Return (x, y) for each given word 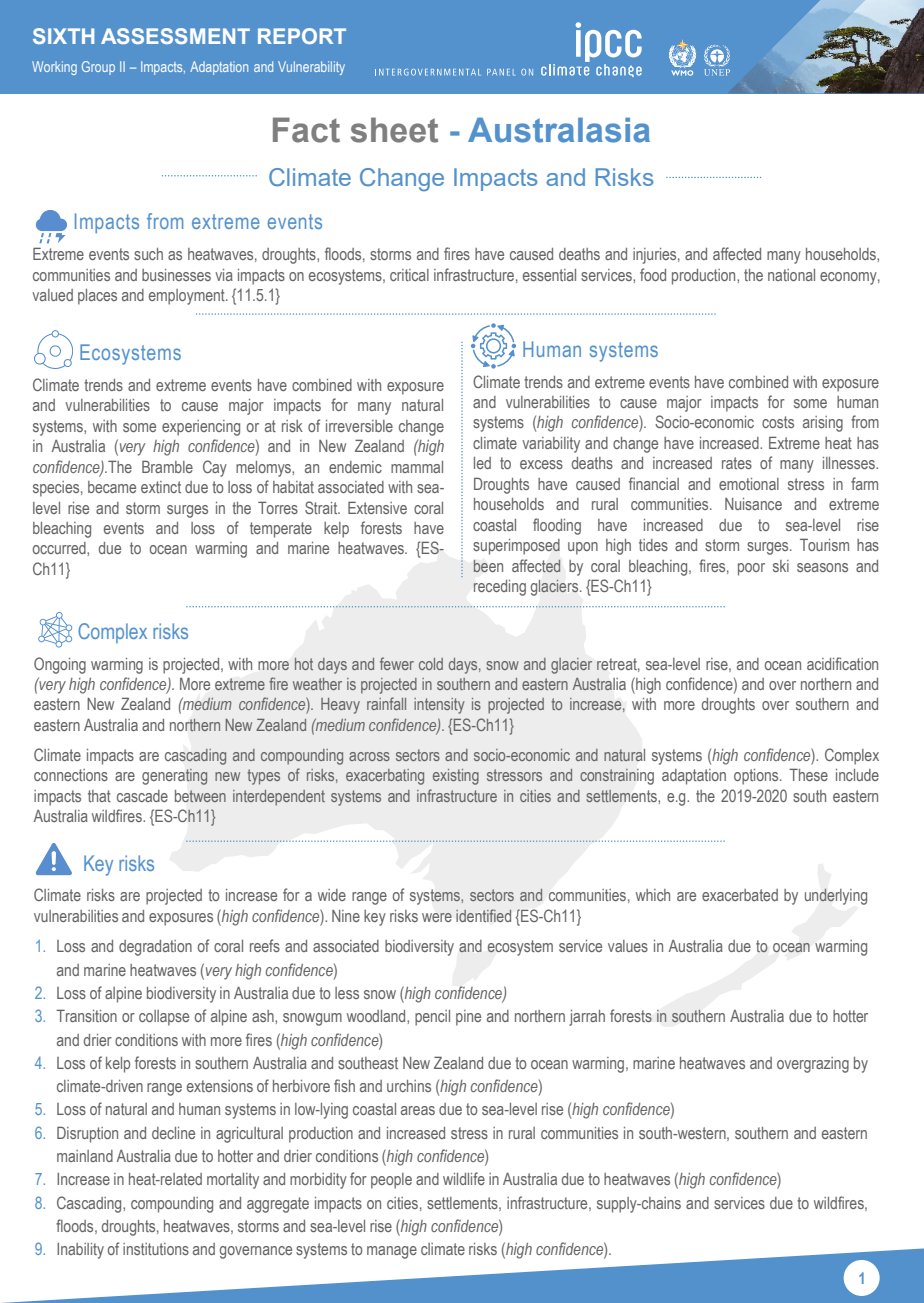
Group (98, 68)
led (482, 463)
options (757, 777)
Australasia (559, 130)
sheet (394, 130)
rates (737, 463)
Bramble (167, 466)
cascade (142, 796)
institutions (156, 1249)
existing (456, 777)
